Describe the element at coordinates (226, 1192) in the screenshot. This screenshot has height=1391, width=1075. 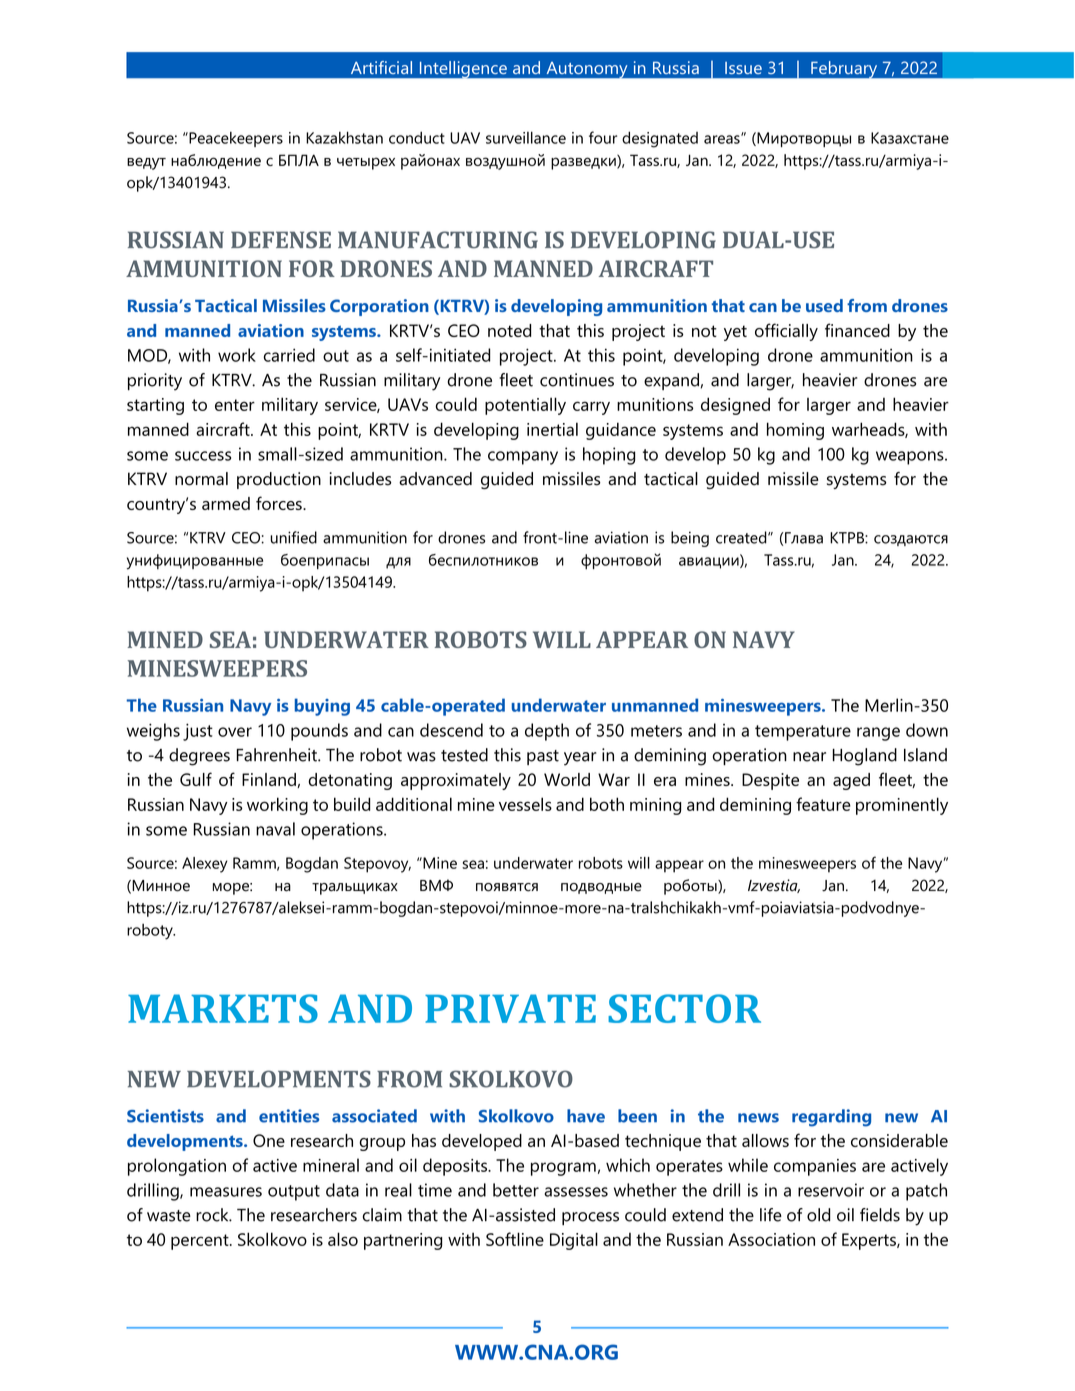
I see `measures` at that location.
